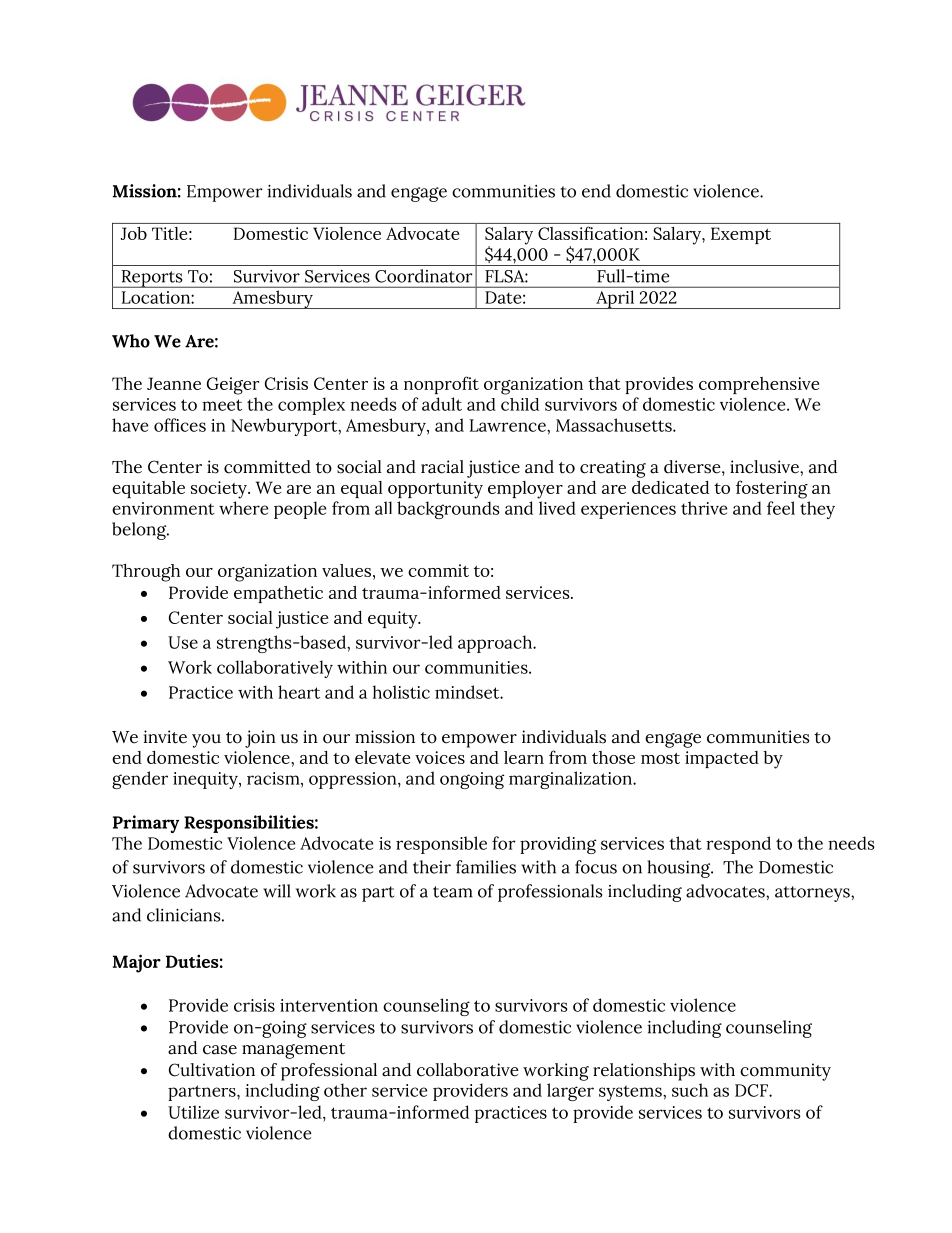  What do you see at coordinates (722, 759) in the page?
I see `impacted` at bounding box center [722, 759].
